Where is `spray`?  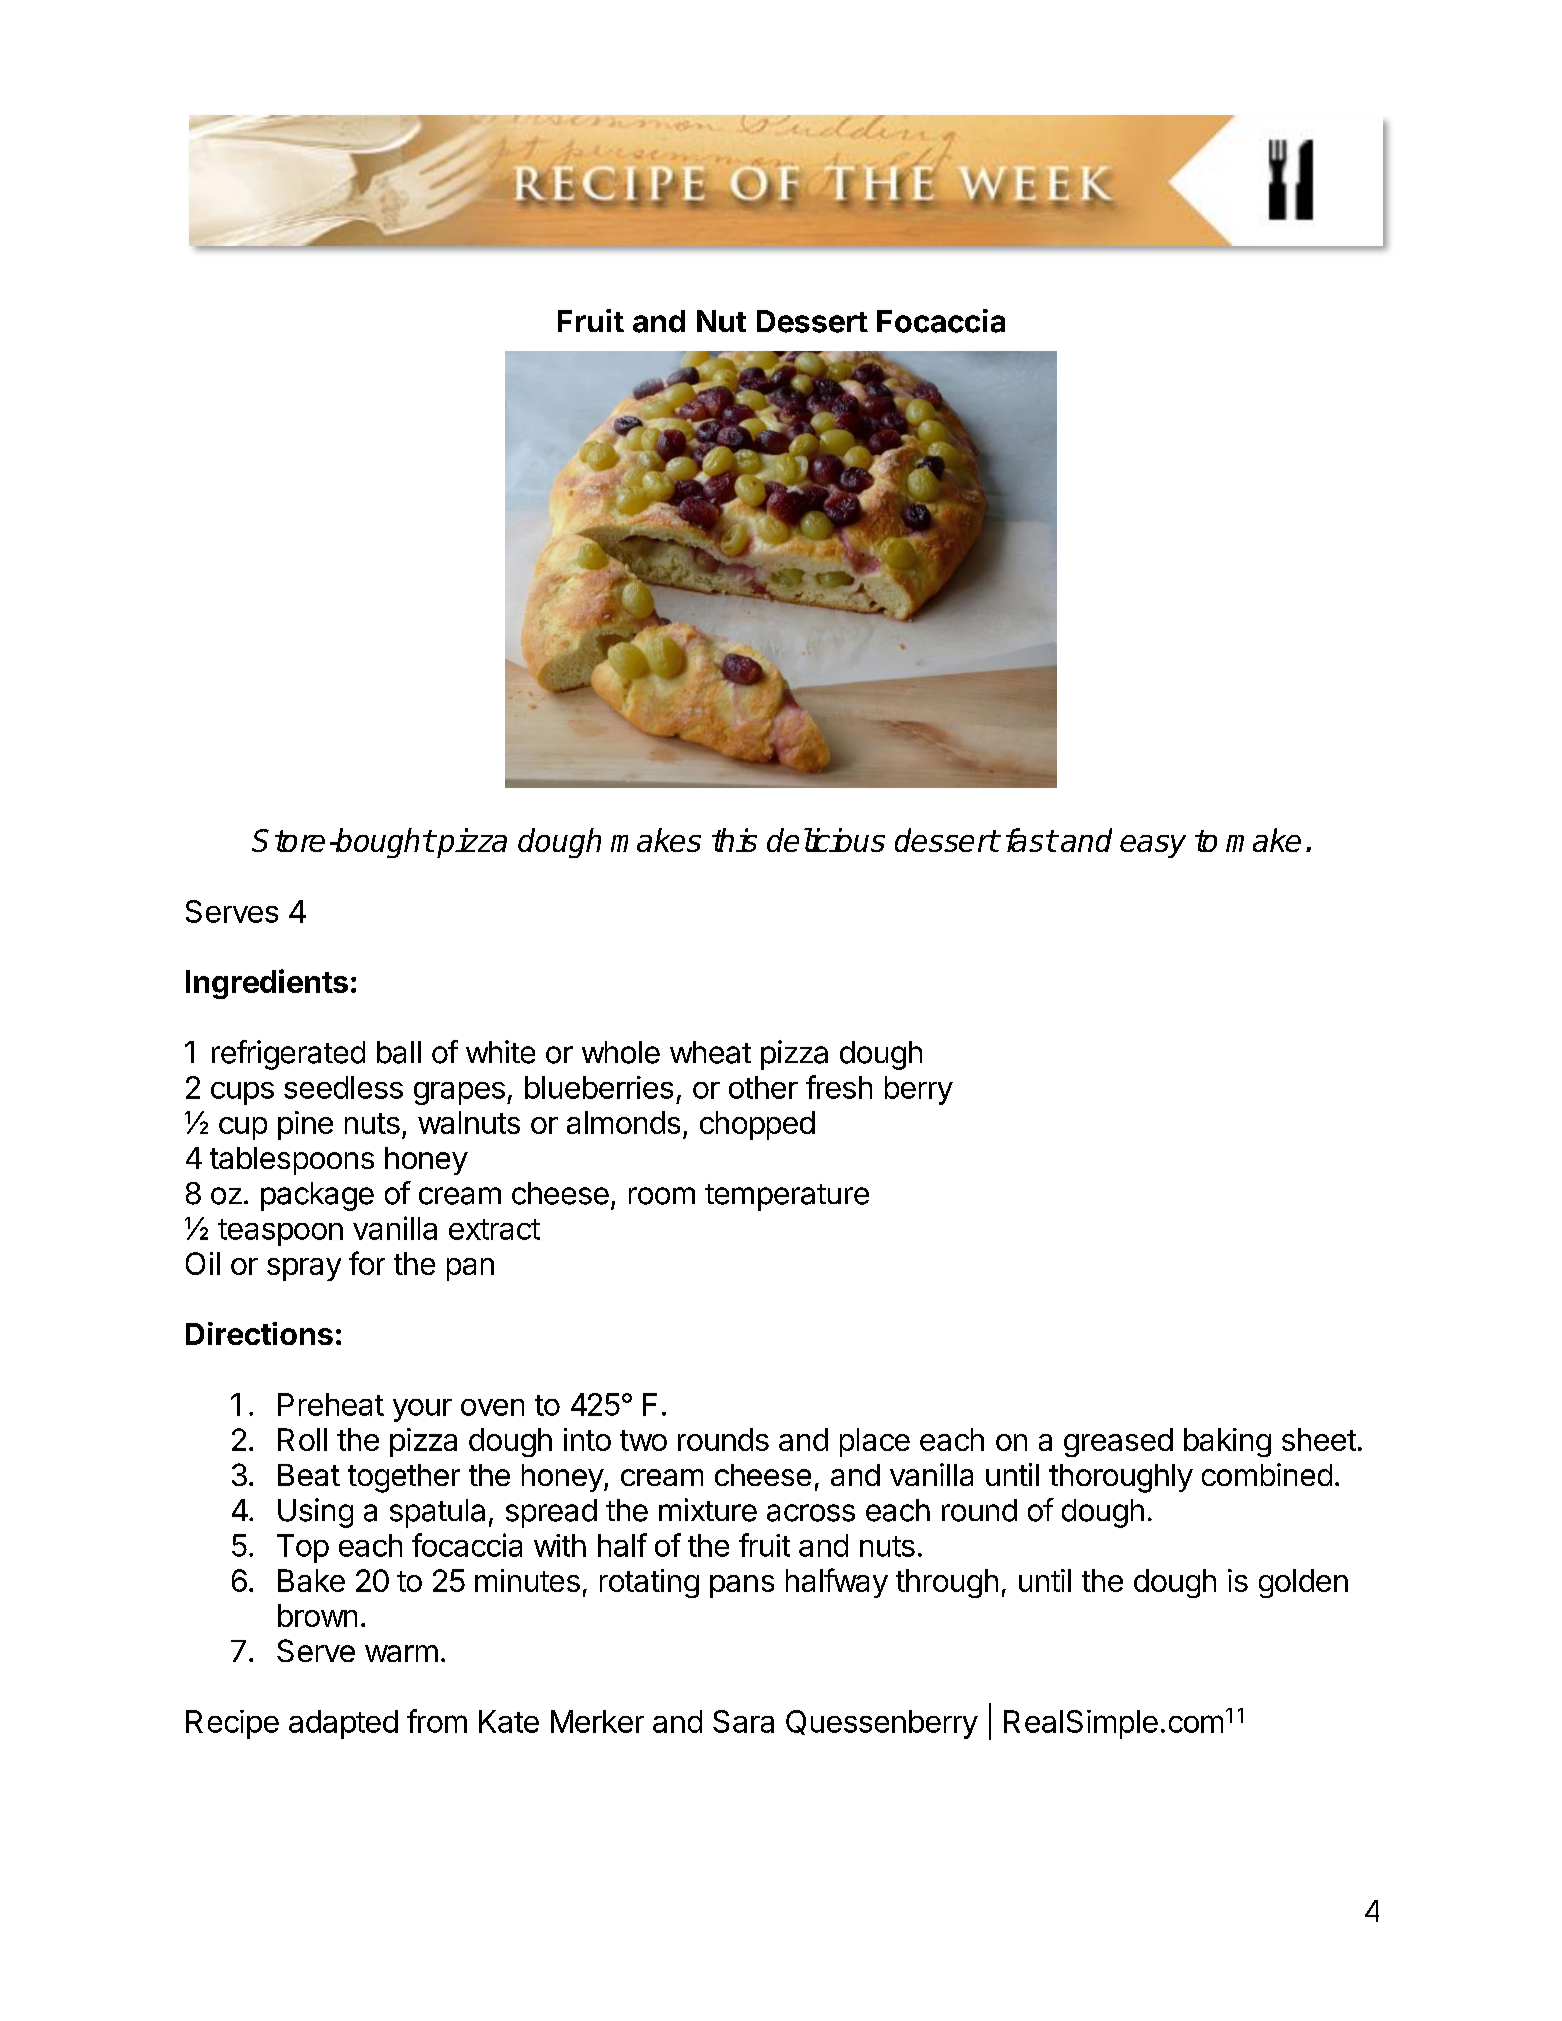
spray is located at coordinates (304, 1269).
